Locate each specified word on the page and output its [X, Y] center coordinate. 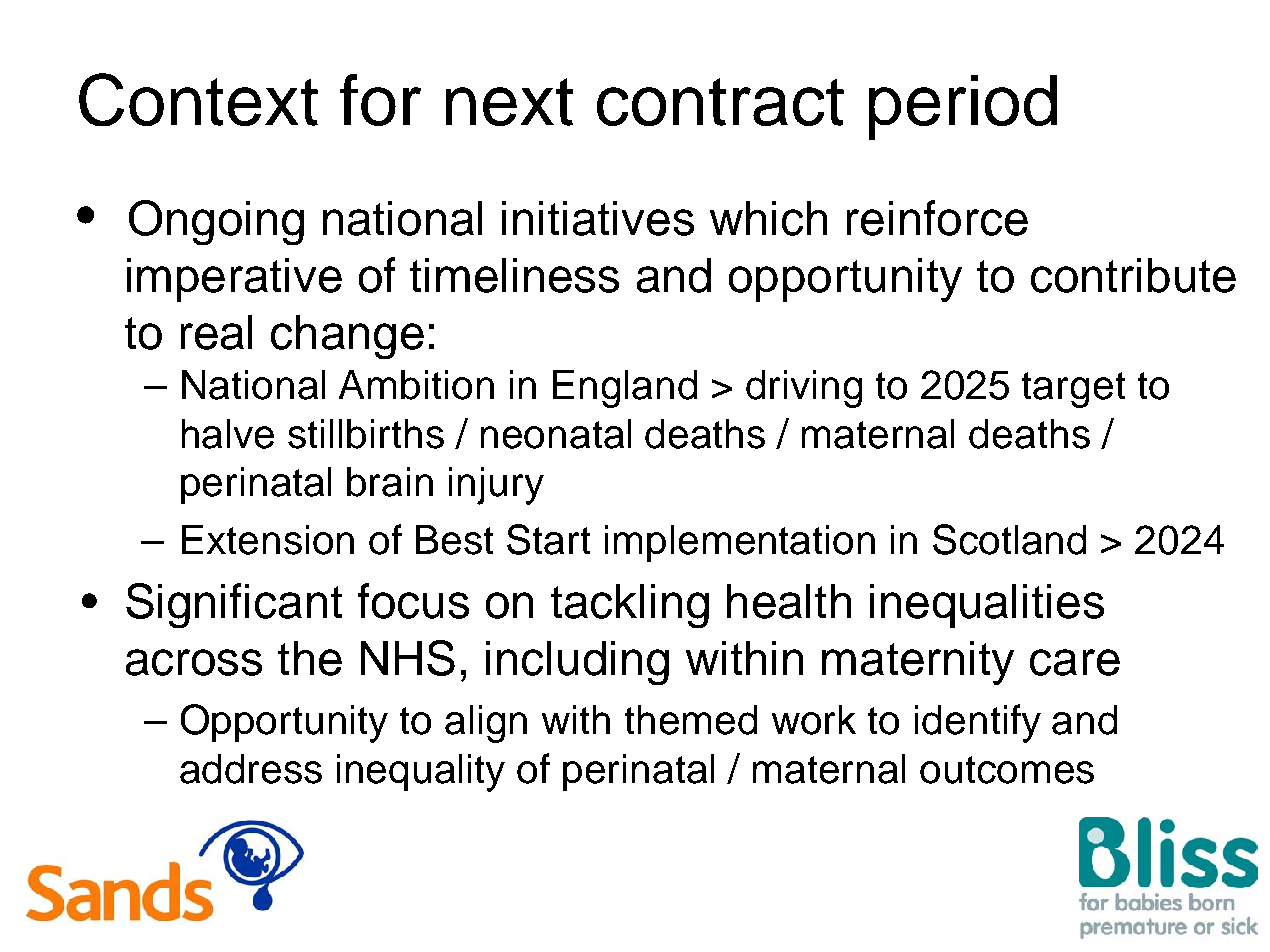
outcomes [1007, 770]
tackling [630, 606]
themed [691, 720]
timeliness [514, 275]
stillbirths [366, 434]
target [1073, 390]
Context [198, 99]
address [251, 769]
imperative [234, 280]
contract [720, 102]
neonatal [556, 434]
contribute [1133, 275]
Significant [234, 605]
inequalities [987, 606]
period [963, 107]
